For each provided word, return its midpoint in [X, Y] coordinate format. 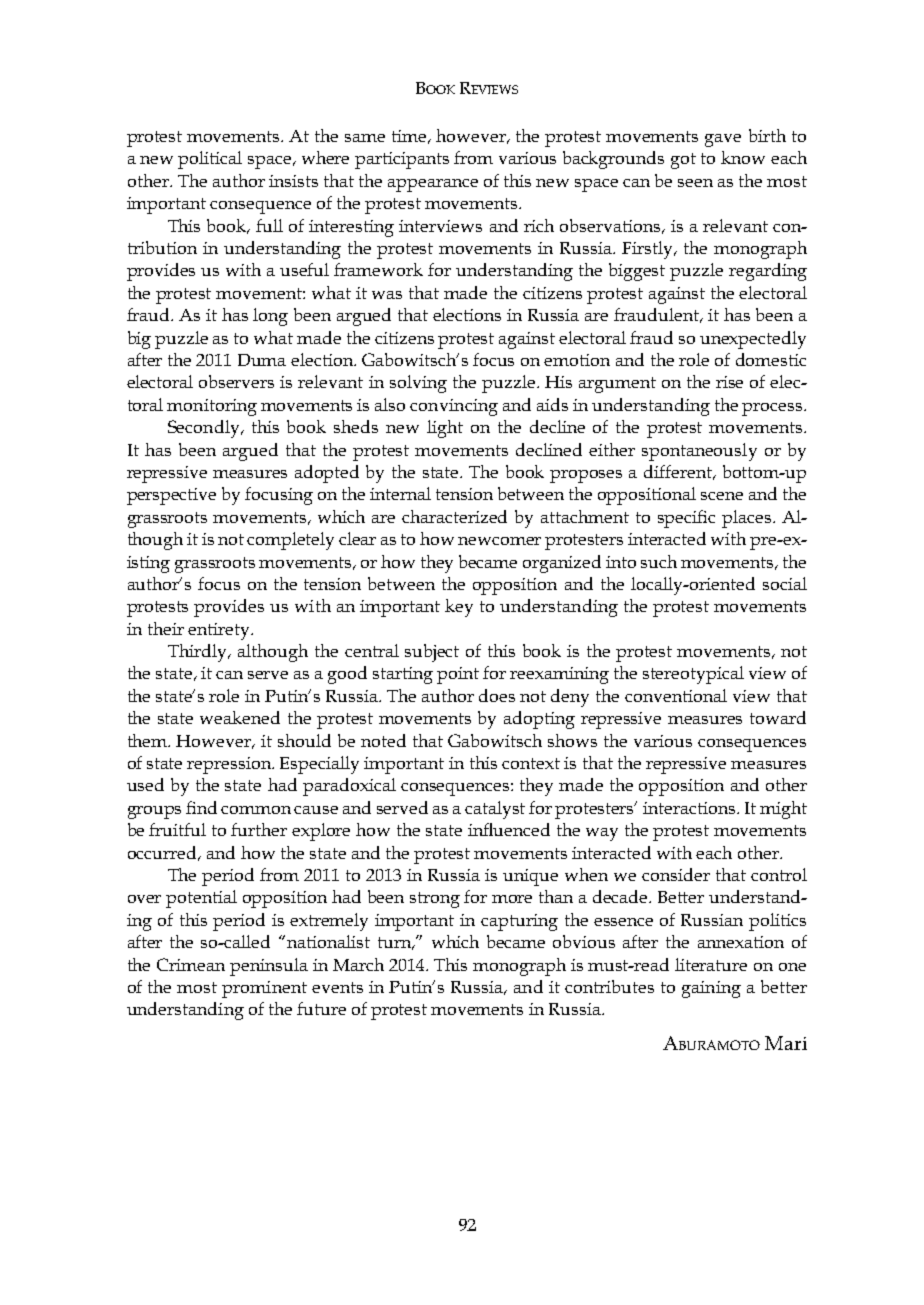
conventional [676, 695]
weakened [240, 717]
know [743, 157]
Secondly [205, 429]
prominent [264, 989]
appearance [433, 185]
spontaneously [699, 452]
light [445, 429]
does [497, 695]
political [210, 160]
